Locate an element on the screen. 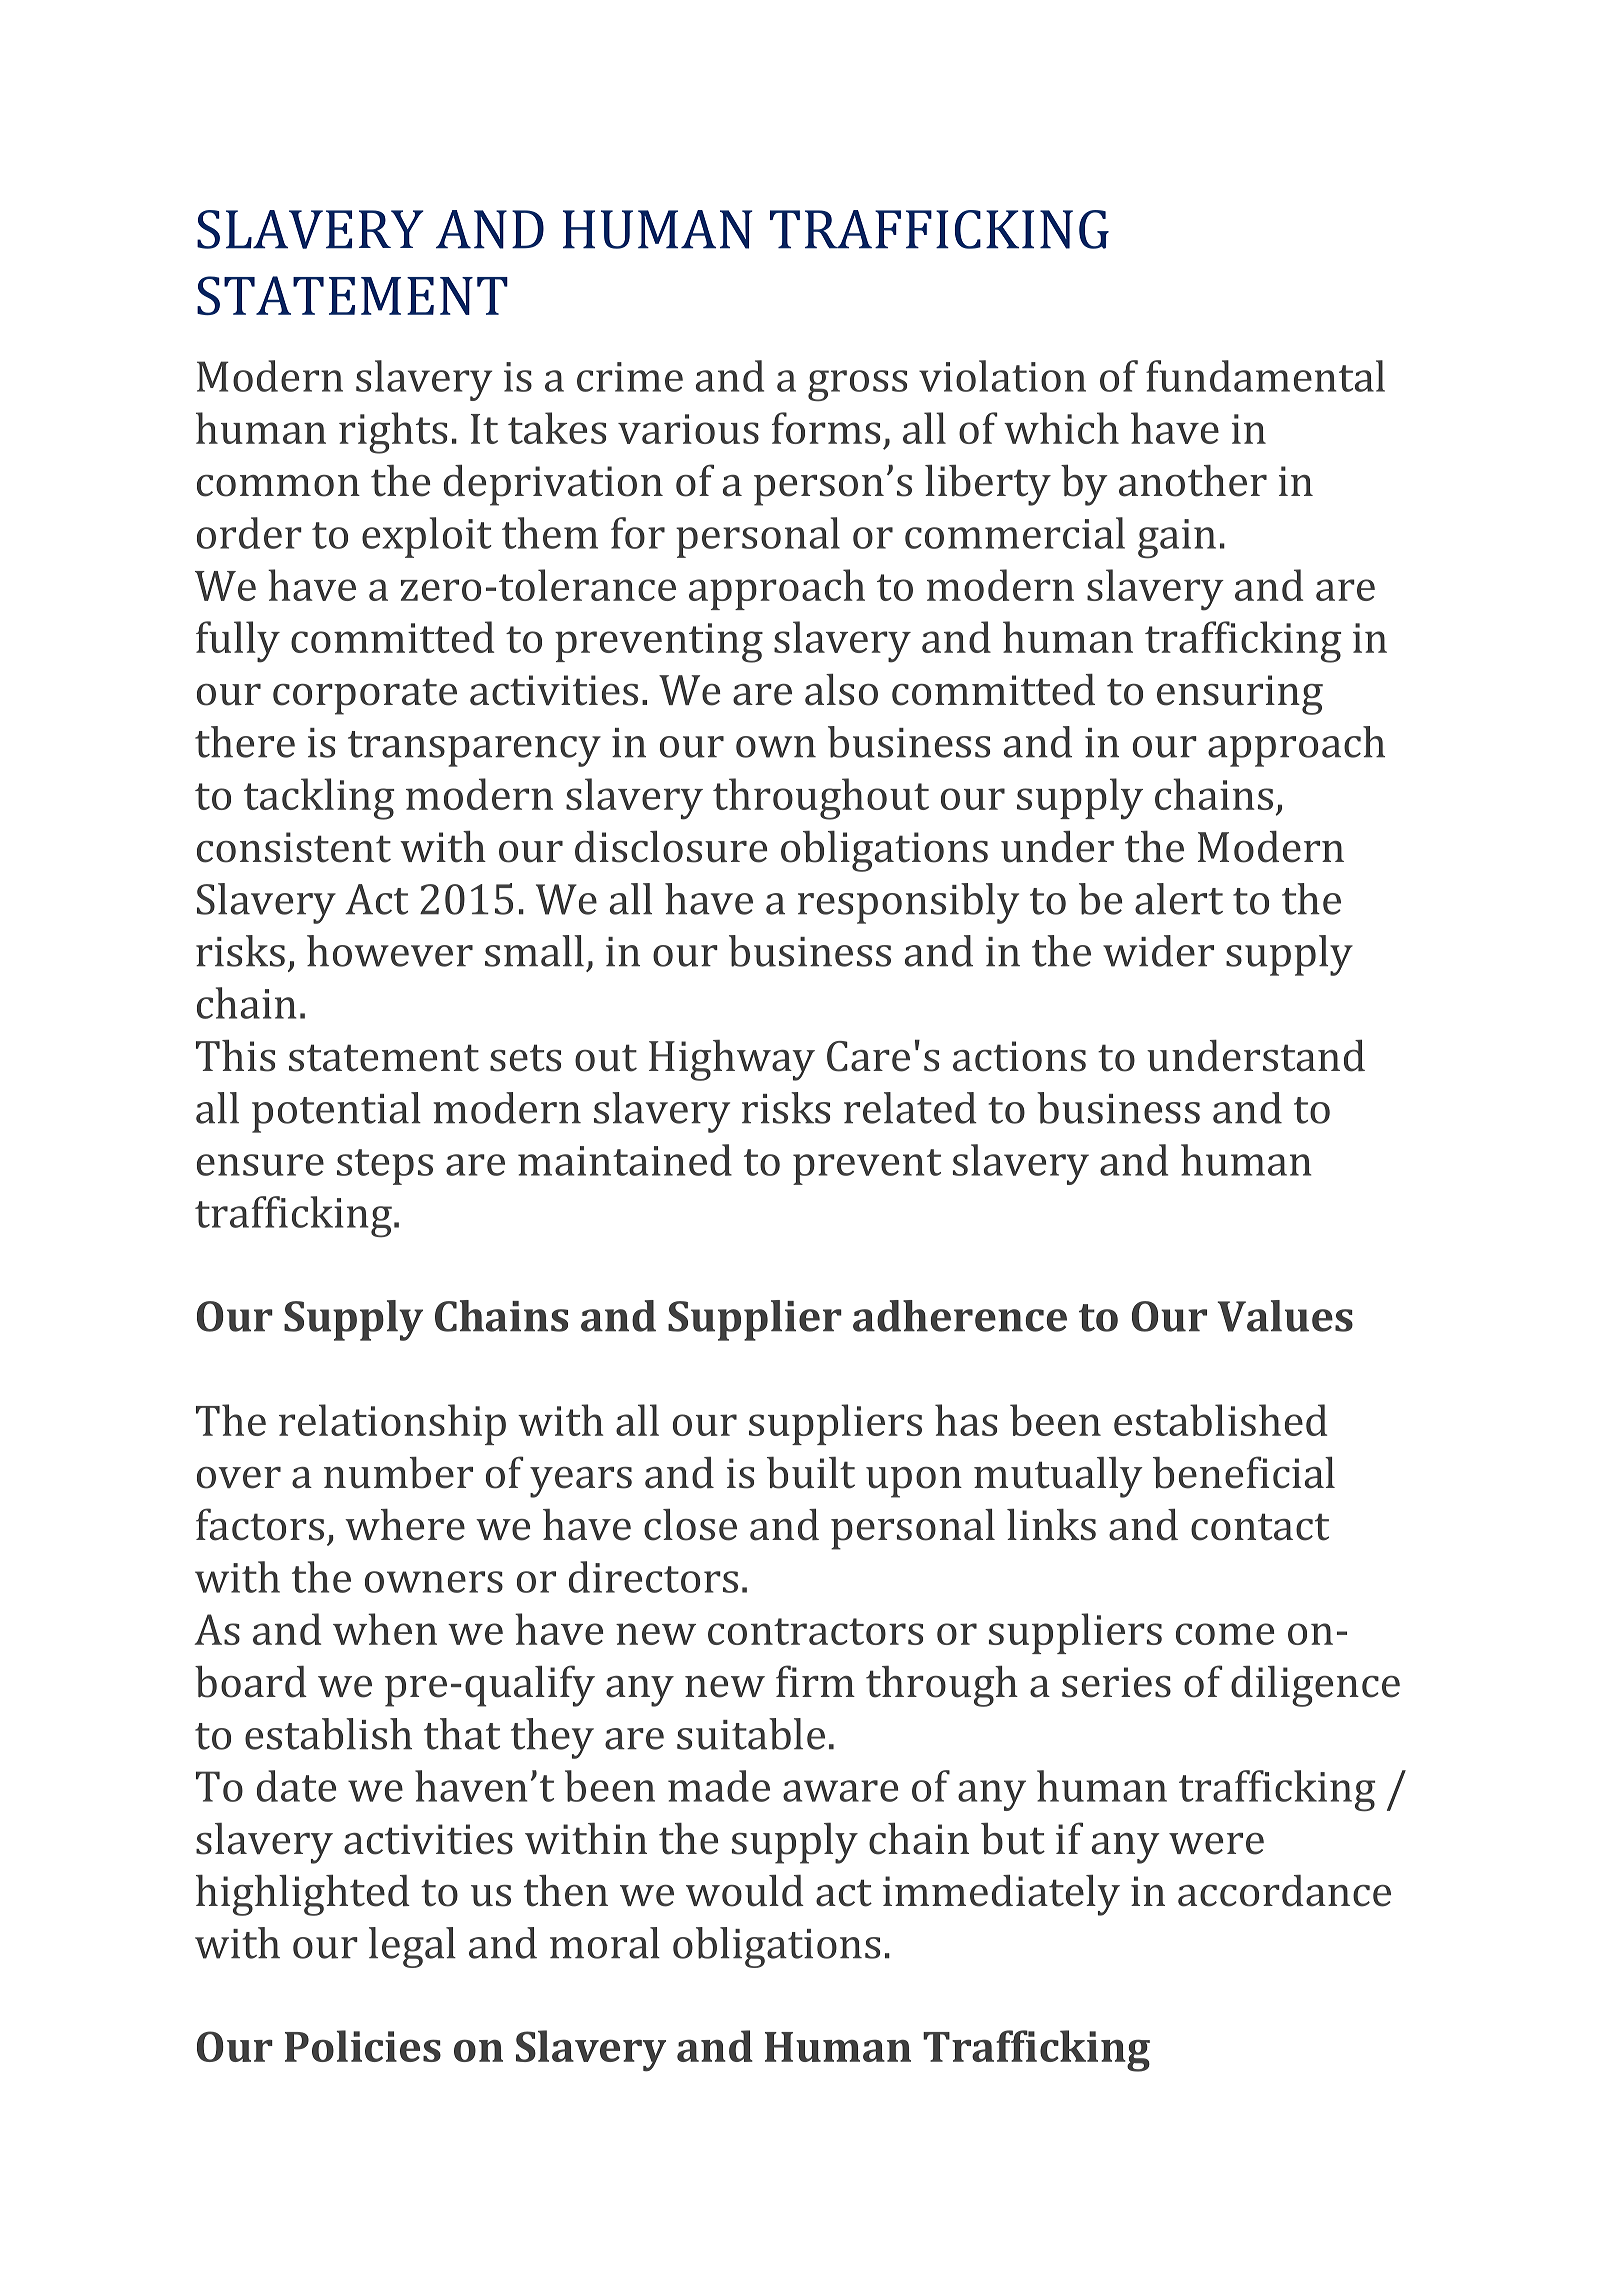 The width and height of the screenshot is (1608, 2274). ensuring is located at coordinates (1240, 695).
